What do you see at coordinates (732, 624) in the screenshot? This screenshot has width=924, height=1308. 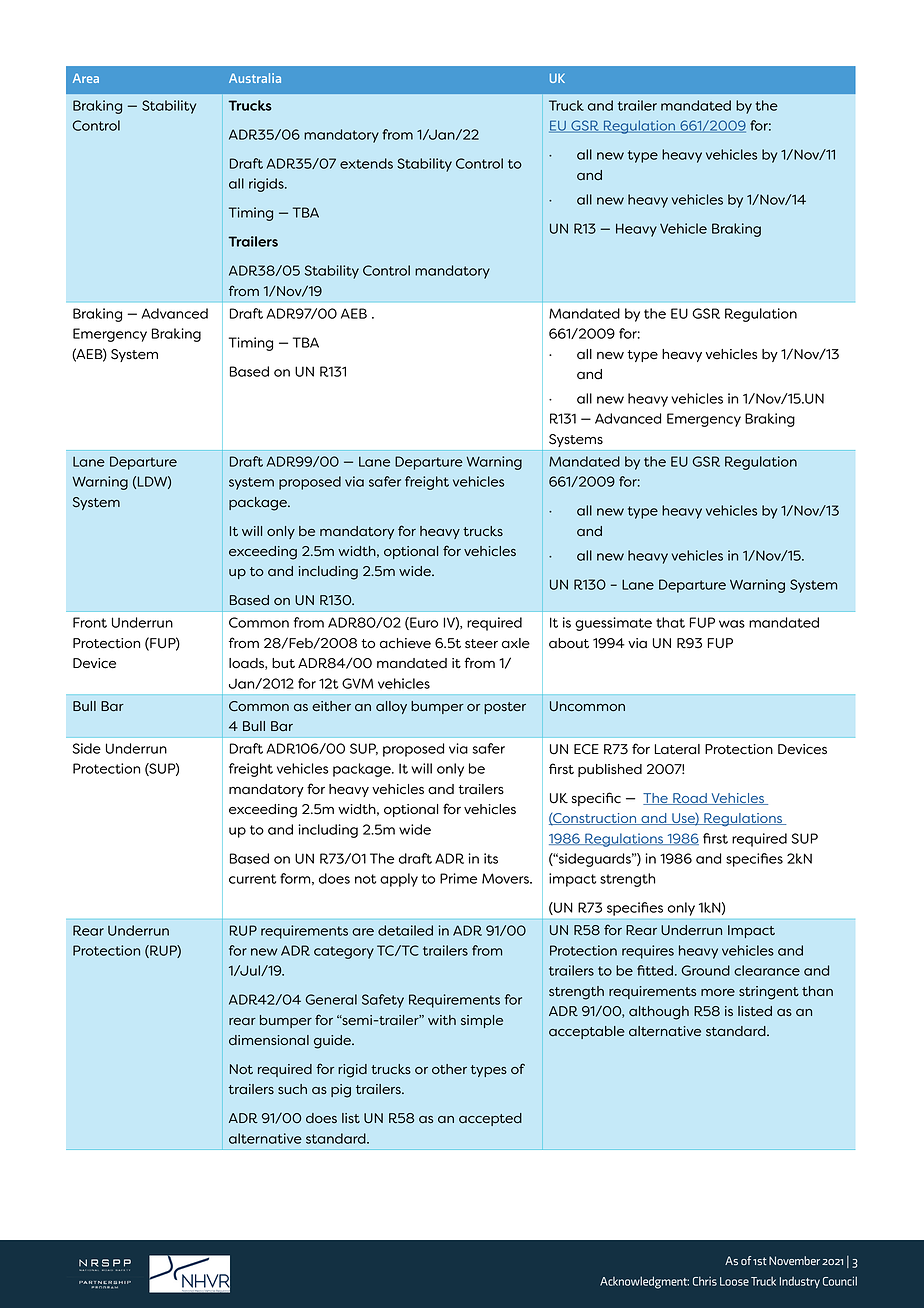 I see `was` at bounding box center [732, 624].
